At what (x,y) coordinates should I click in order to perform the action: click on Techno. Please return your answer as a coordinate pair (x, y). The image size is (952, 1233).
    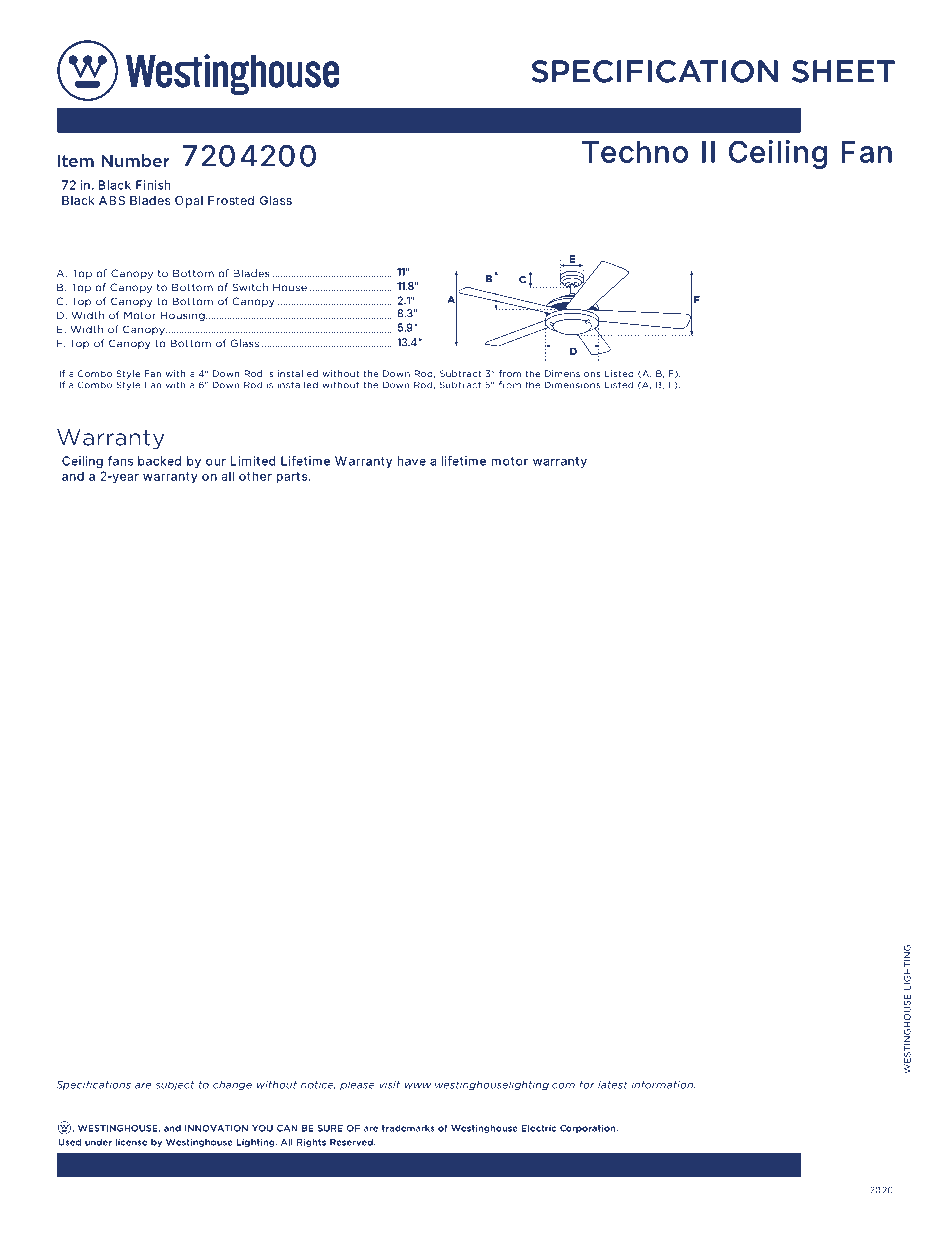
    Looking at the image, I should click on (635, 152).
